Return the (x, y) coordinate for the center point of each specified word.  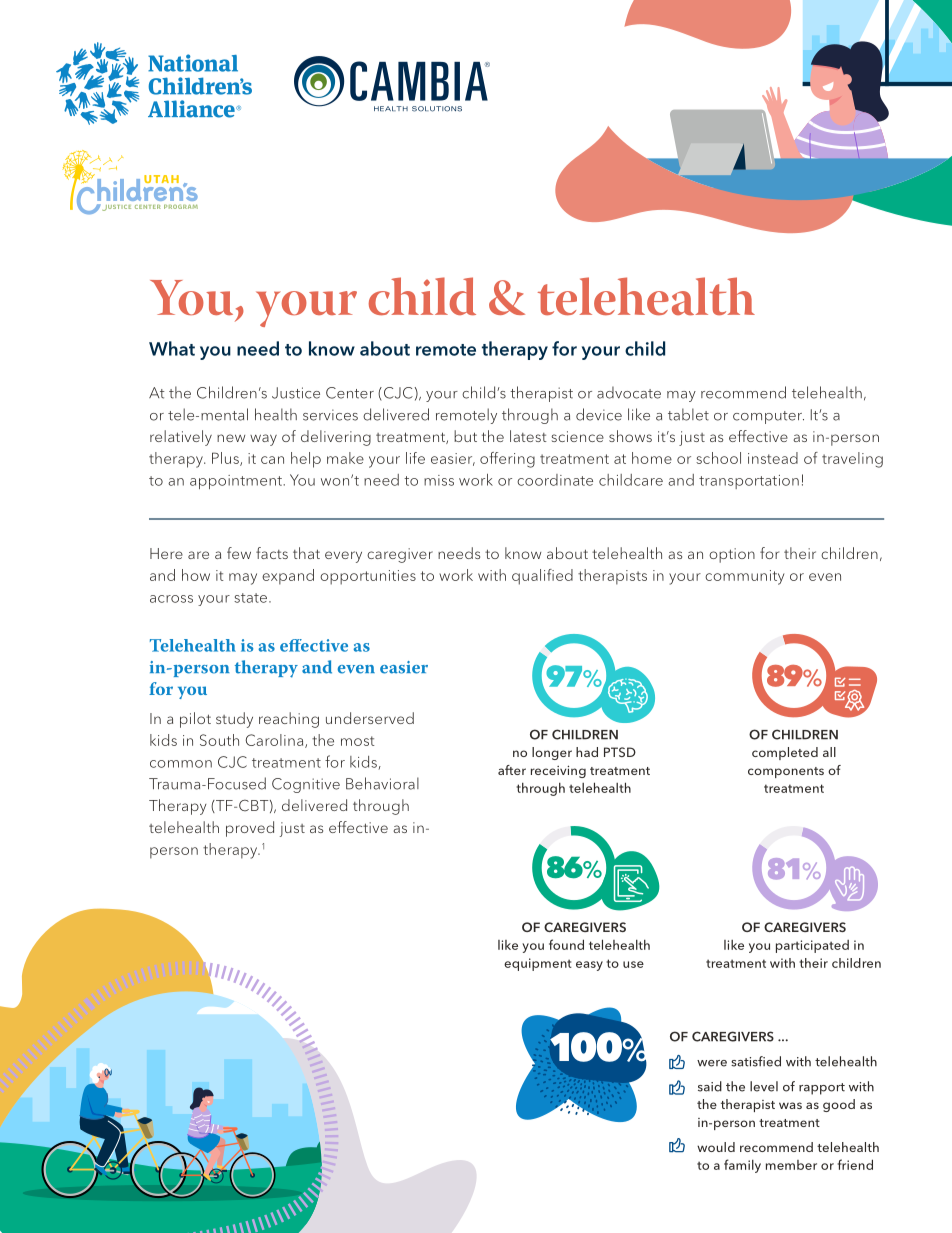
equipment (538, 964)
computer (768, 417)
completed (785, 753)
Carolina (275, 741)
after (512, 770)
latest (528, 436)
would (716, 1147)
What (172, 348)
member (791, 1165)
